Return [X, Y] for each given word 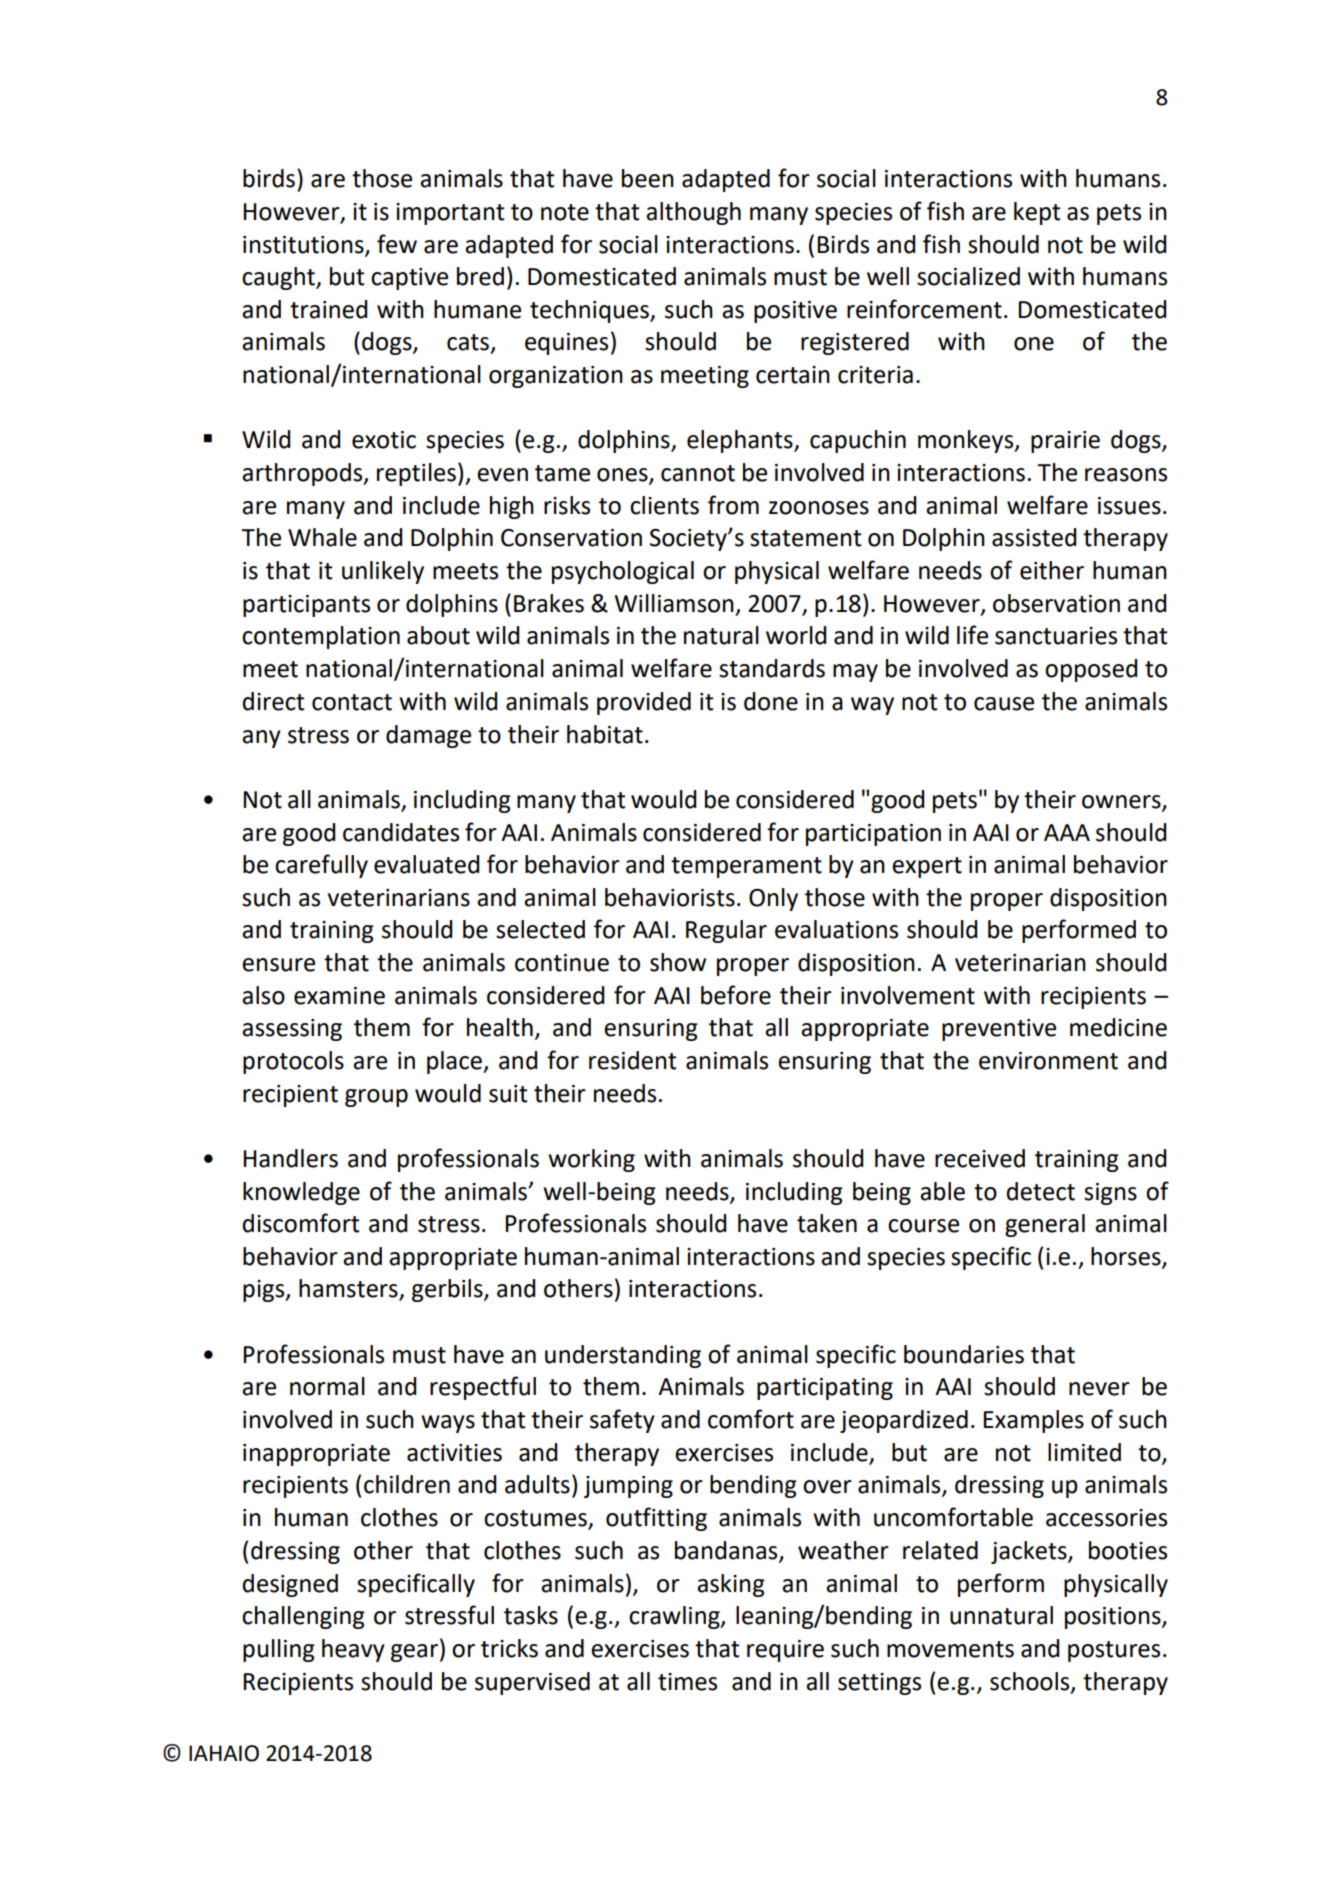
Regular [726, 931]
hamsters [349, 1289]
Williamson [674, 603]
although [693, 213]
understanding [623, 1356]
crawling [675, 1617]
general [1045, 1225]
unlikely [383, 572]
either [1052, 570]
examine [339, 996]
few [397, 244]
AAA [1067, 832]
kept [1037, 213]
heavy [353, 1650]
